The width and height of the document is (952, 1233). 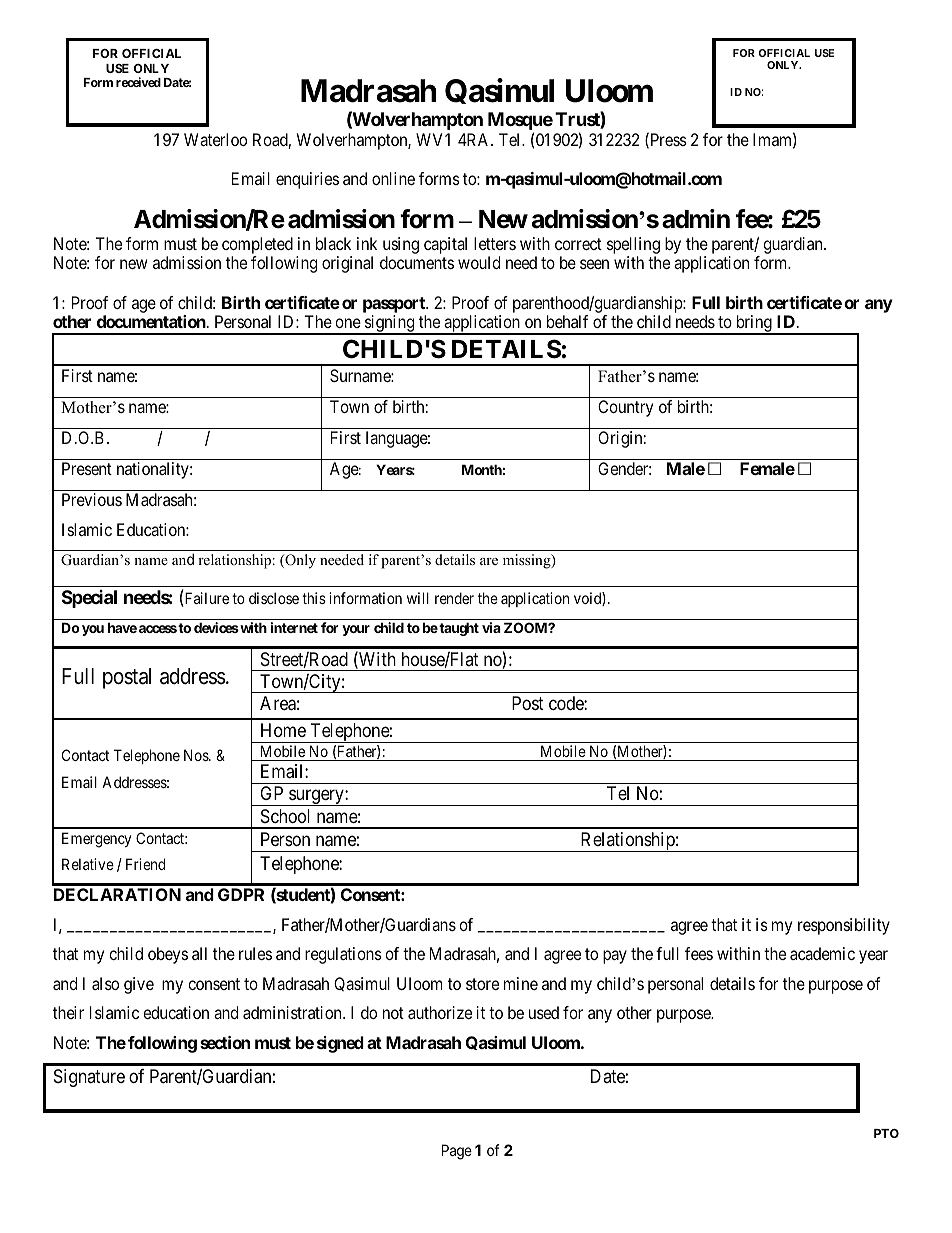 I want to click on received, so click(x=138, y=82).
